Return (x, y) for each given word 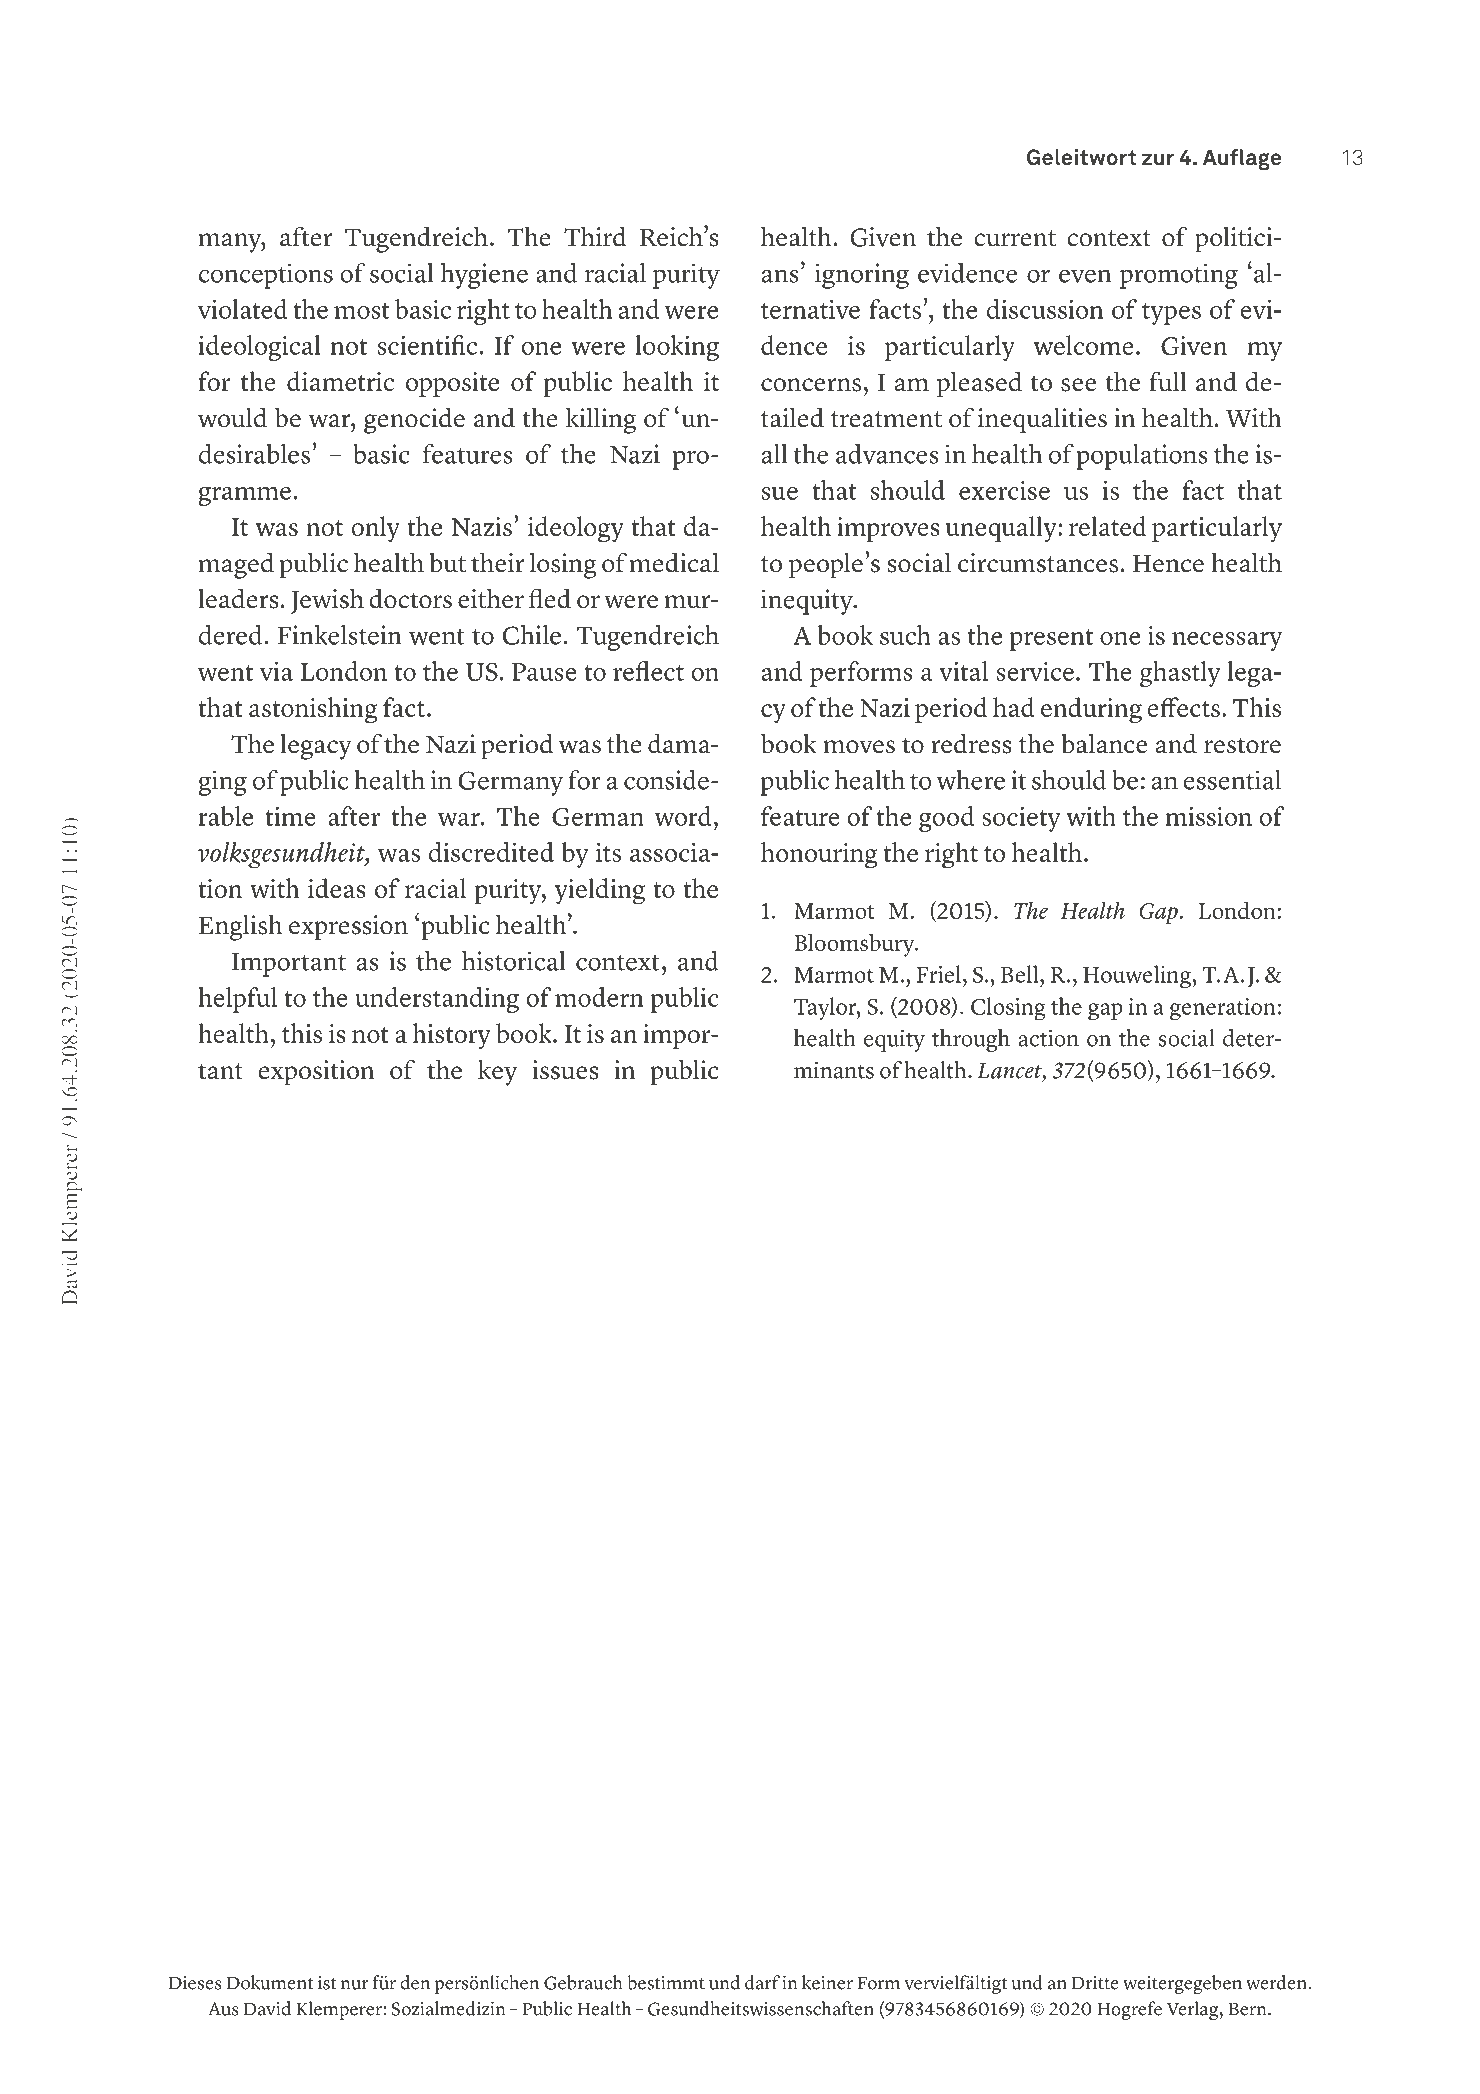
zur (1158, 159)
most (362, 311)
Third (595, 236)
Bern (1249, 2009)
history (452, 1036)
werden (1277, 1982)
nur (354, 1985)
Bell (1021, 974)
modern (599, 997)
